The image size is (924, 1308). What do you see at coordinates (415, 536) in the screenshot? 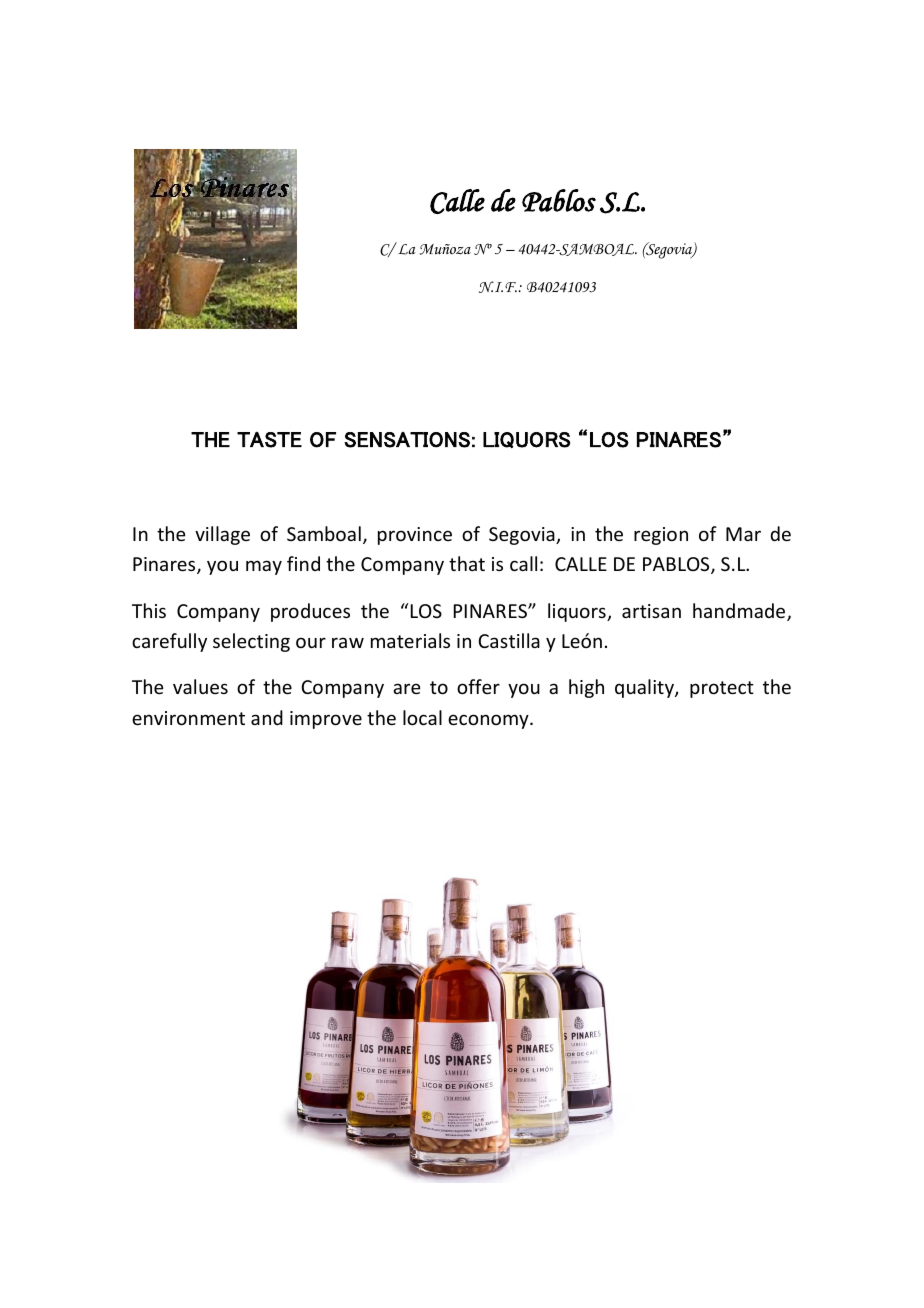
I see `province` at bounding box center [415, 536].
